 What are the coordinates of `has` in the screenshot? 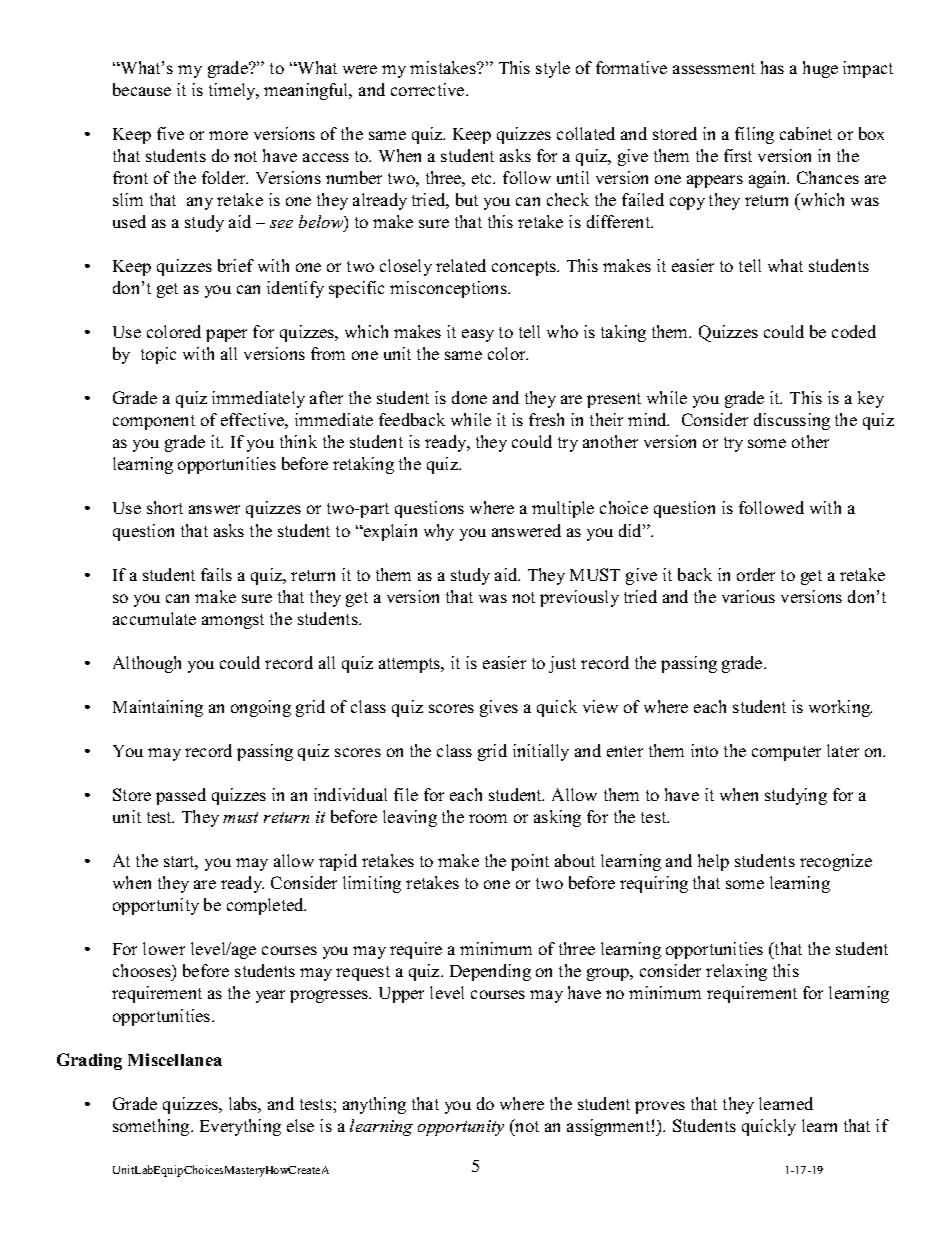 It's located at (772, 67).
